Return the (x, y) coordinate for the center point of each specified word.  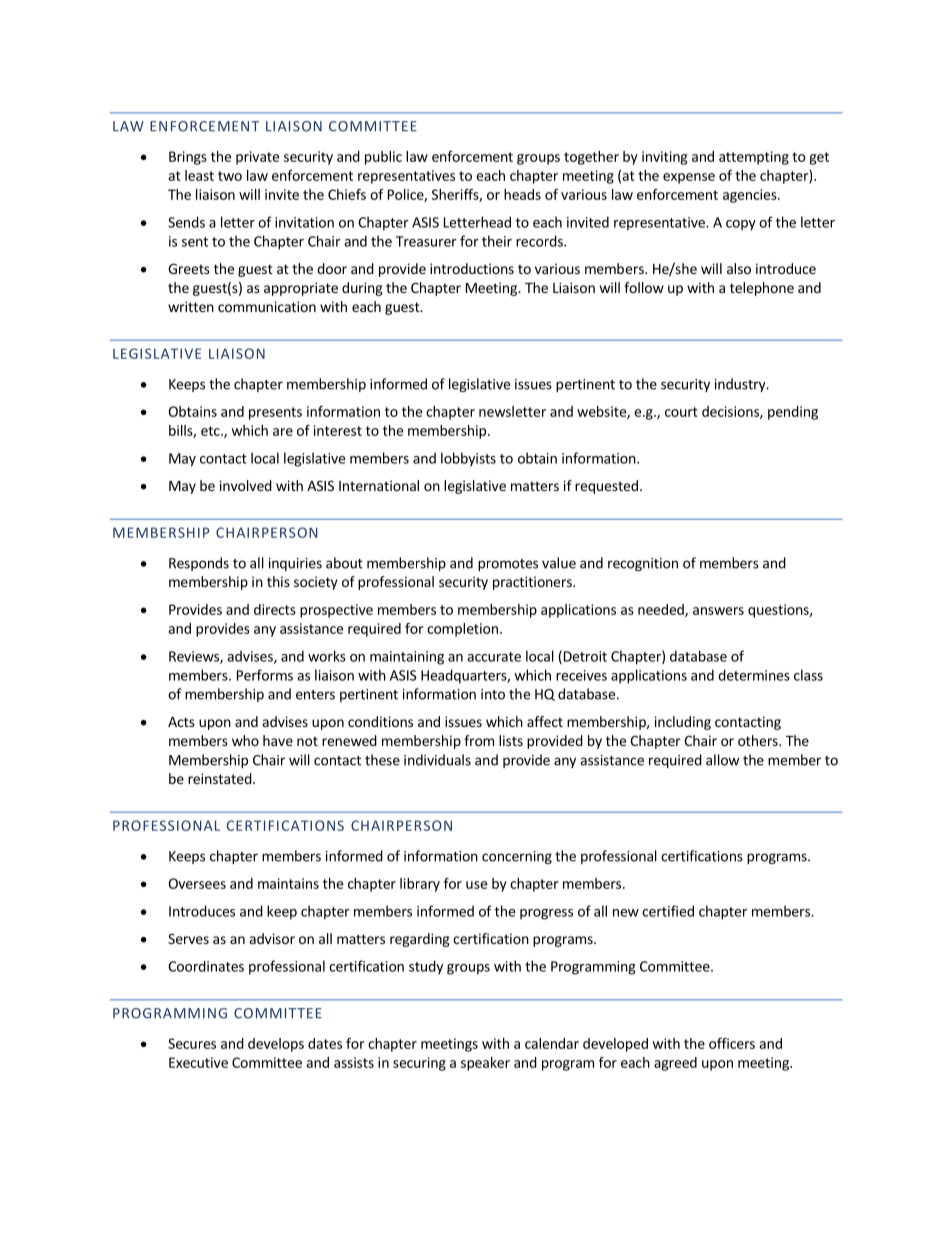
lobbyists (468, 459)
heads (522, 194)
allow (722, 760)
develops (276, 1045)
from (479, 740)
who (245, 740)
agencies (751, 196)
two (230, 176)
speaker (485, 1064)
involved (246, 485)
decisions (731, 412)
